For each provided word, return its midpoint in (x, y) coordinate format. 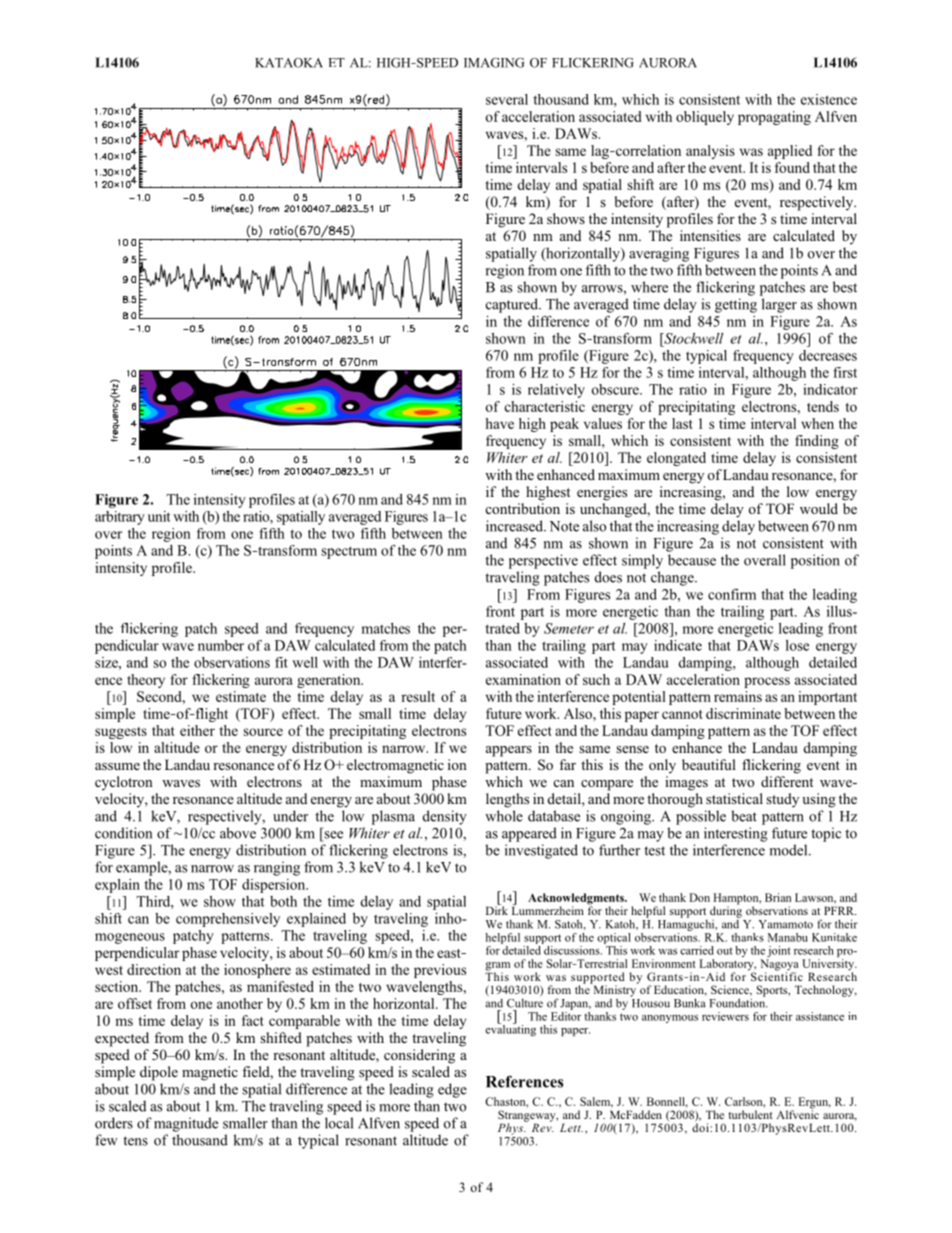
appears (509, 751)
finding (817, 442)
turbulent (750, 1114)
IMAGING (494, 63)
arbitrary (120, 518)
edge (452, 1090)
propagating (774, 118)
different (787, 781)
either (197, 730)
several (507, 99)
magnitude (186, 1124)
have (499, 423)
